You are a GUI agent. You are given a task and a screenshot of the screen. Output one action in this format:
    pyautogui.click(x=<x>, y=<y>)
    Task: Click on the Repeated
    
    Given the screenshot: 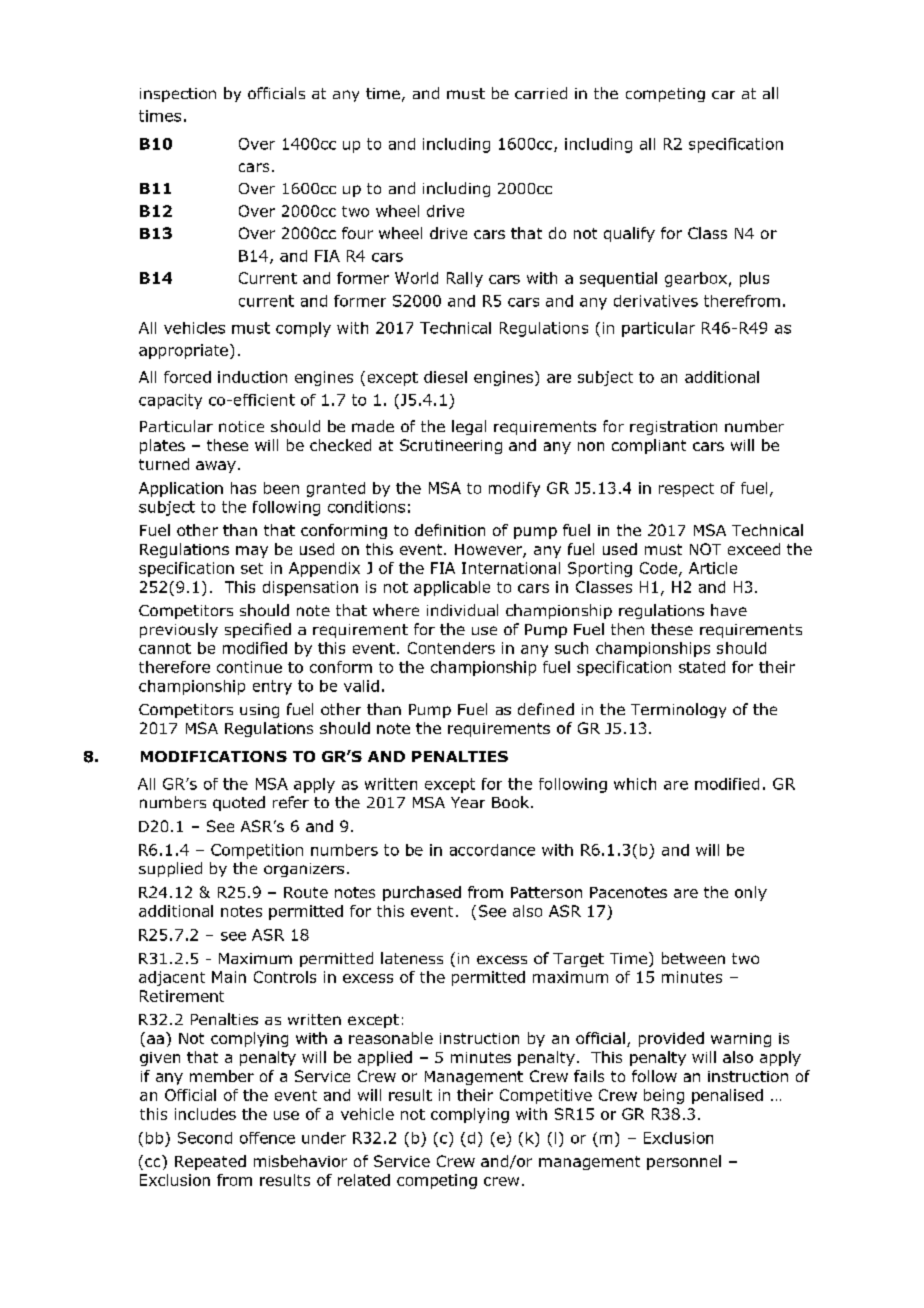 What is the action you would take?
    pyautogui.click(x=210, y=1162)
